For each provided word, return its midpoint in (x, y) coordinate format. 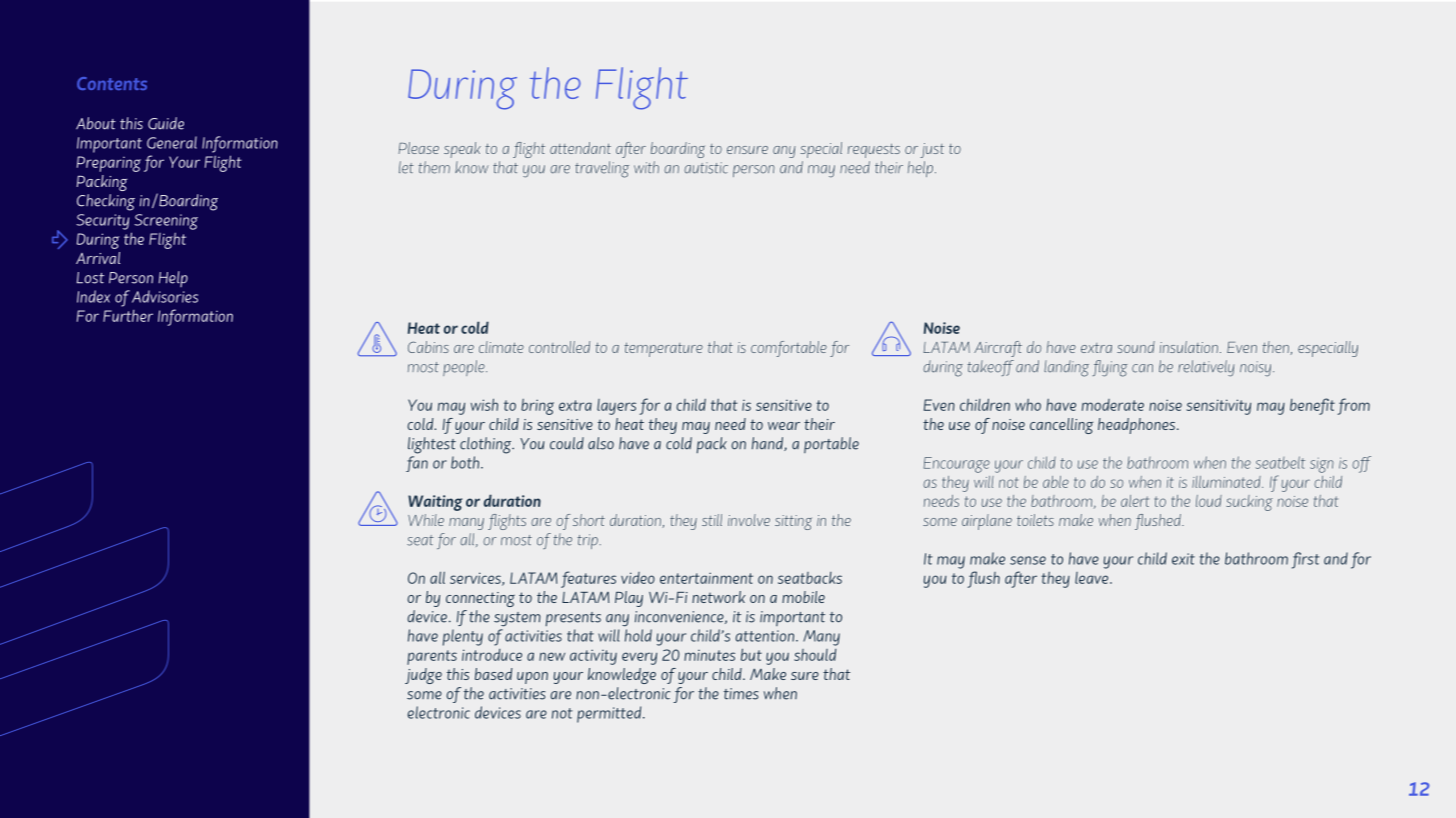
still (712, 520)
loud (1209, 501)
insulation (1189, 347)
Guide (166, 123)
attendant (580, 148)
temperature (663, 349)
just (932, 150)
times (741, 694)
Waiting (435, 503)
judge (423, 676)
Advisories (165, 296)
